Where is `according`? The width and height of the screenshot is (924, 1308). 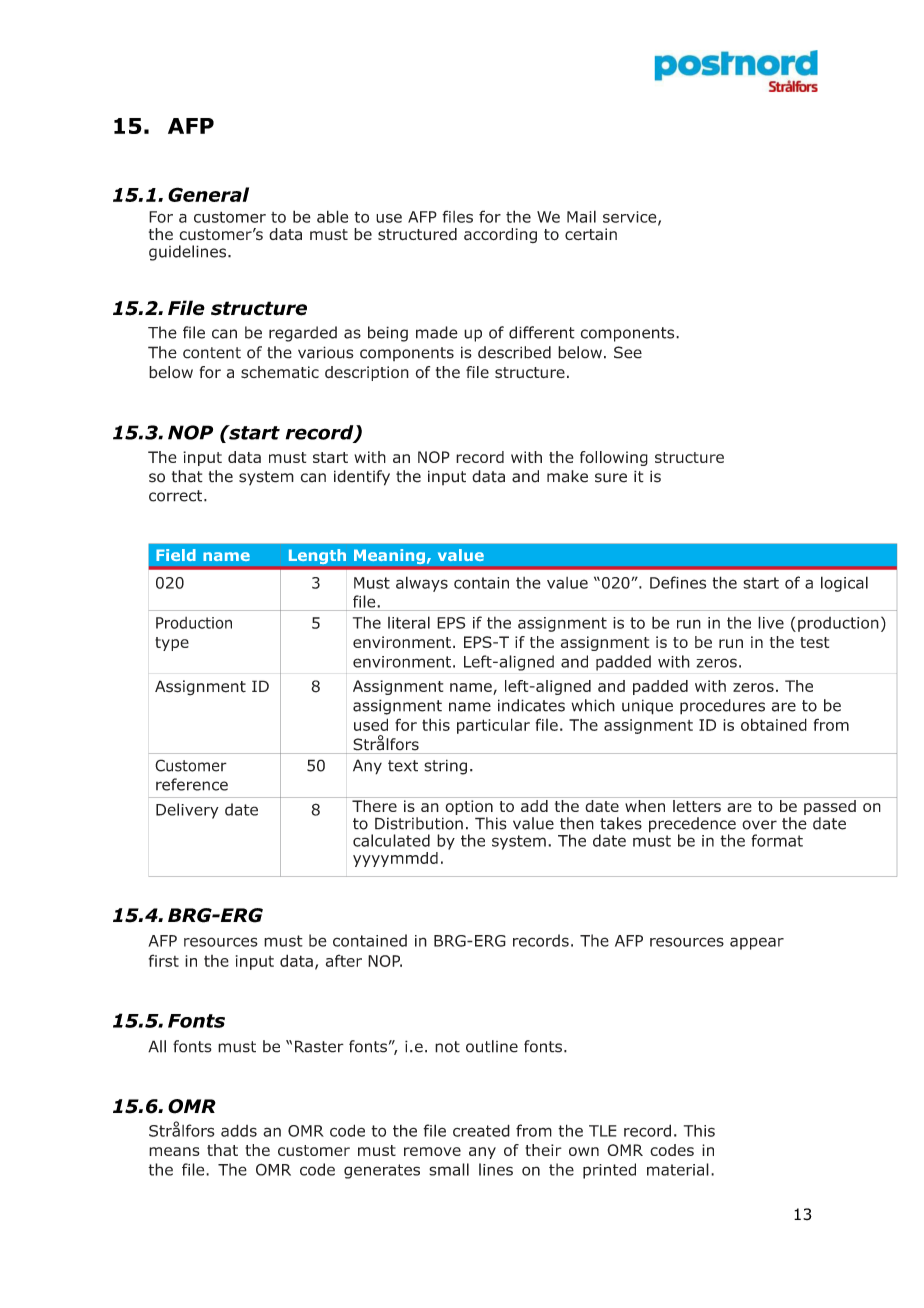
according is located at coordinates (500, 235).
